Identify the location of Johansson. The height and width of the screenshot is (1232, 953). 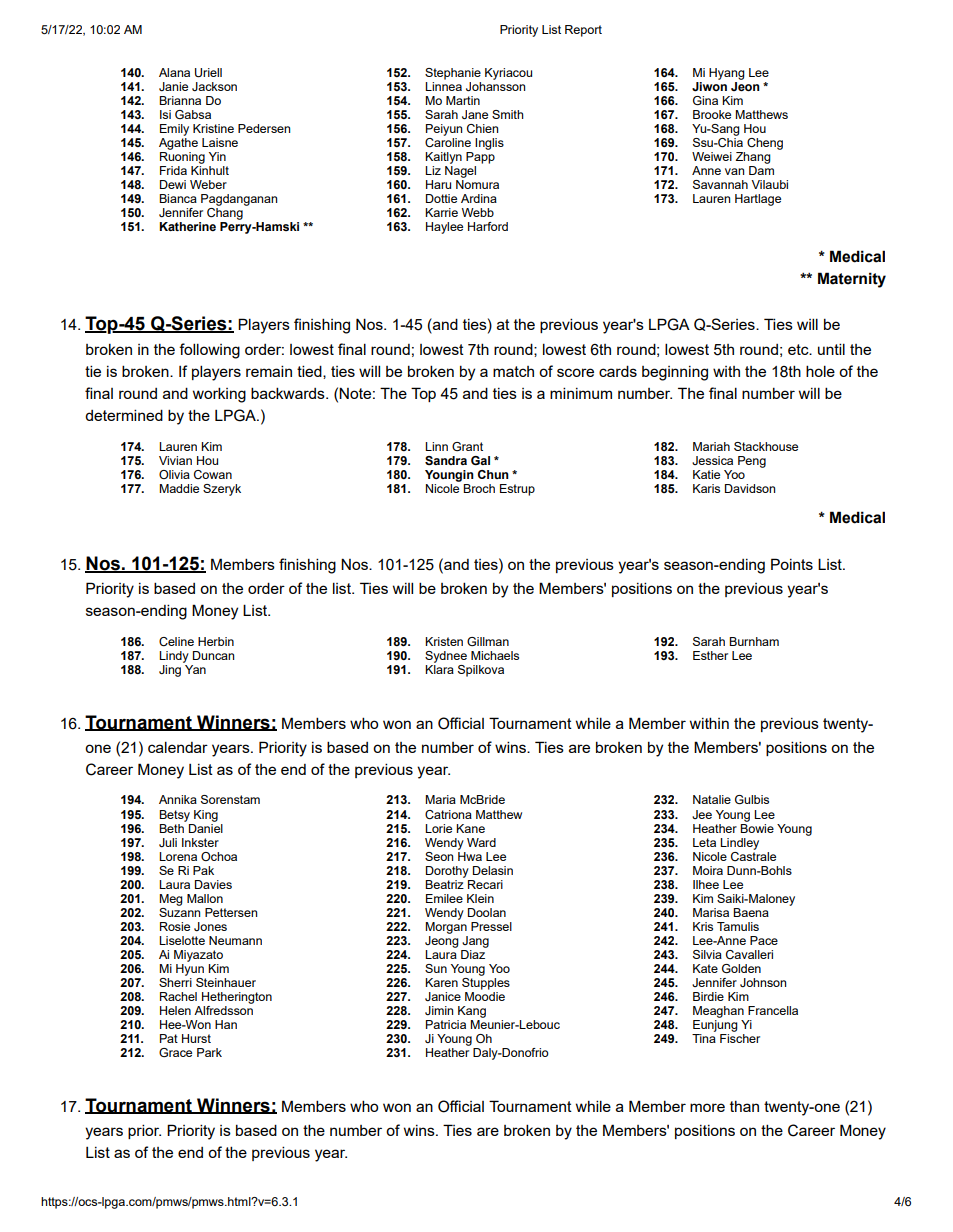
(495, 86).
